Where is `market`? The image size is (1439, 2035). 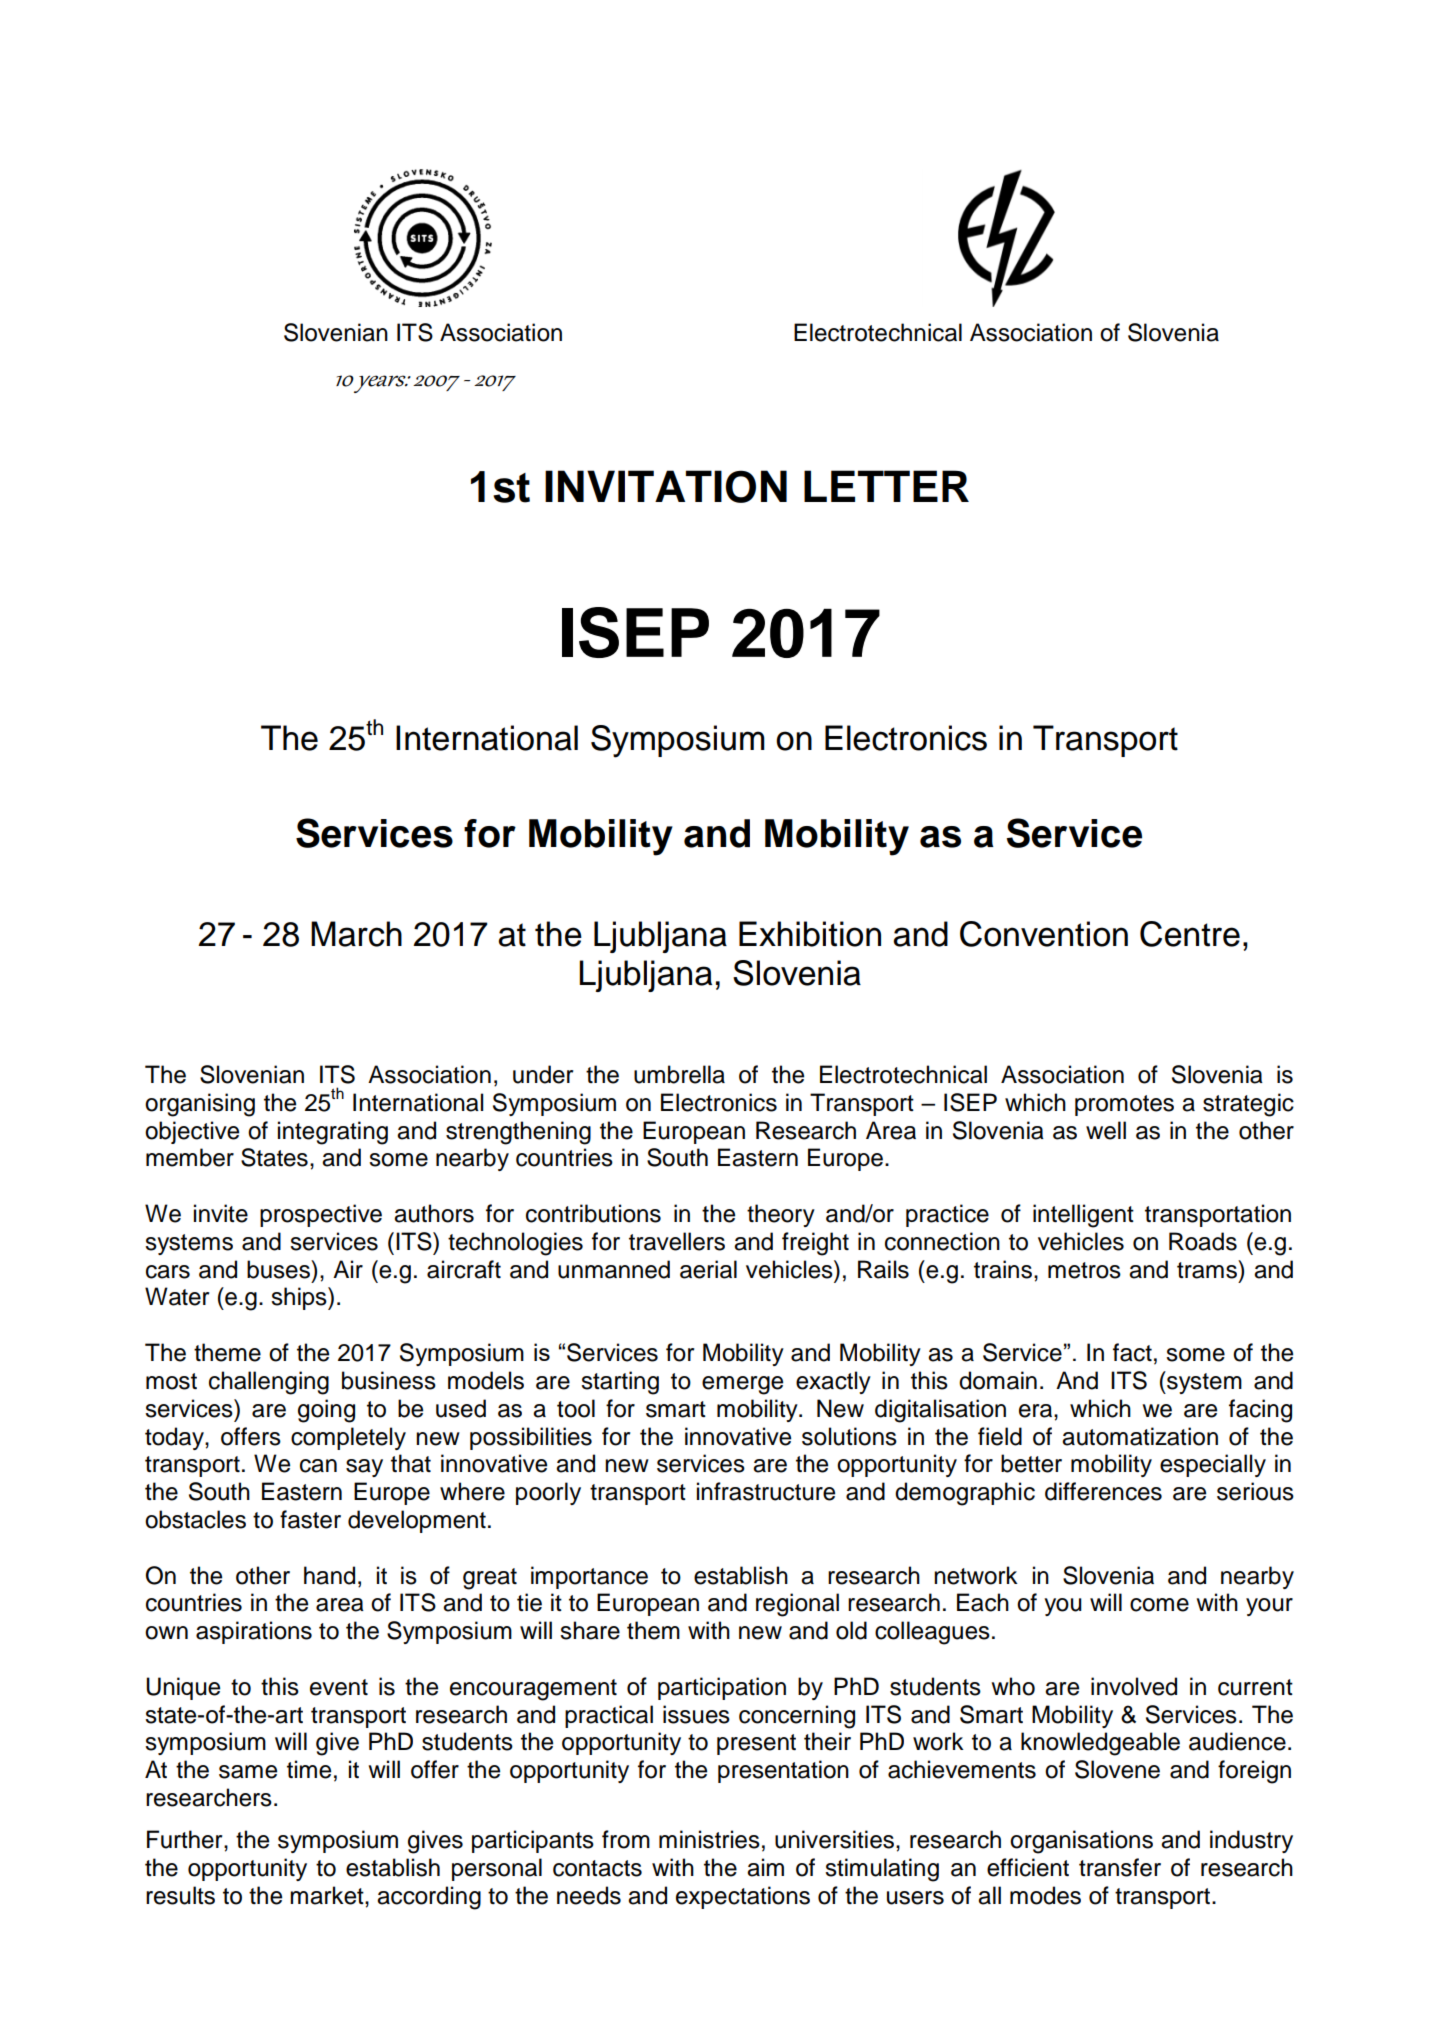
market is located at coordinates (328, 1895).
